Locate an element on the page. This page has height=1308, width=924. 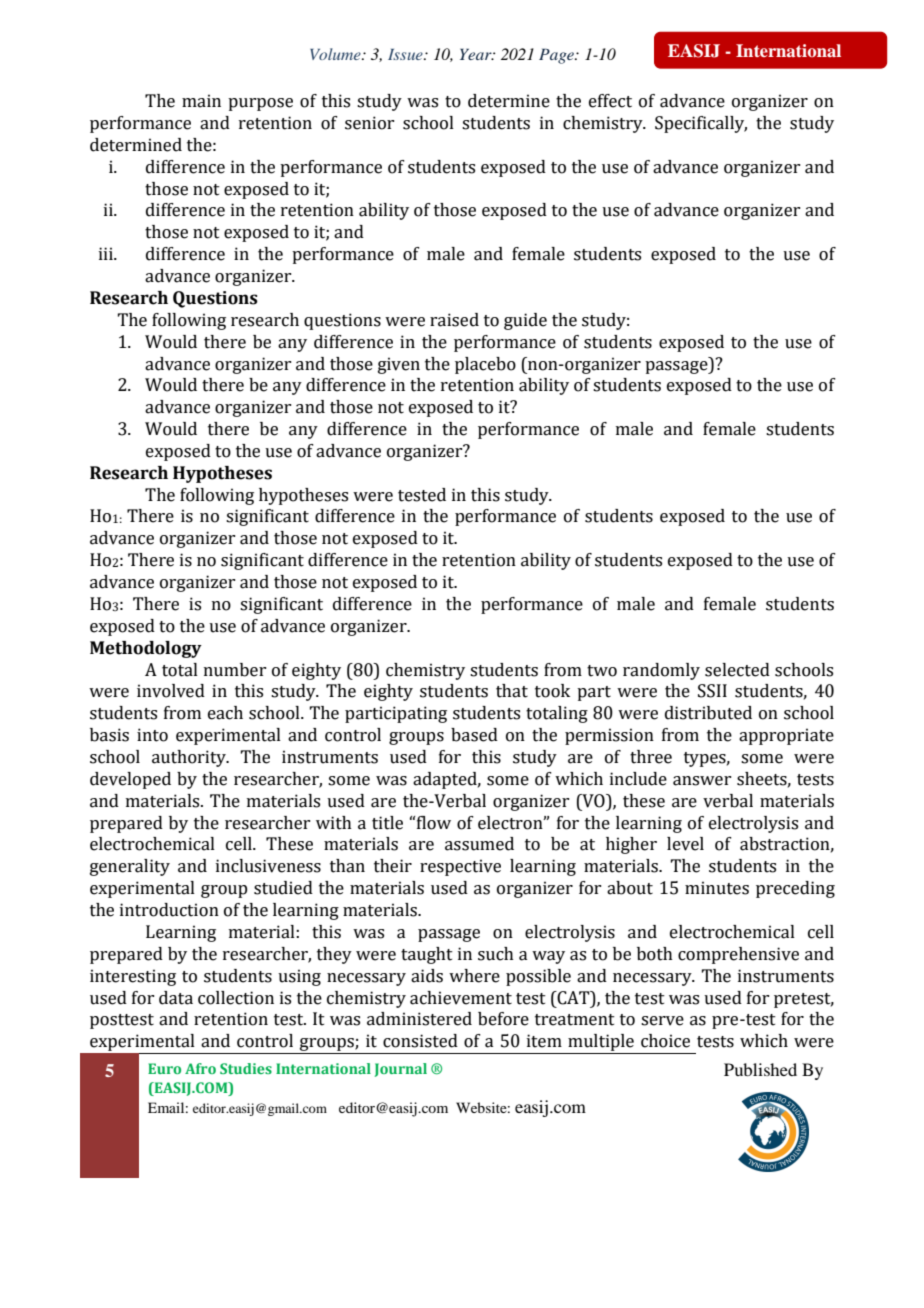
Specifically is located at coordinates (701, 124).
